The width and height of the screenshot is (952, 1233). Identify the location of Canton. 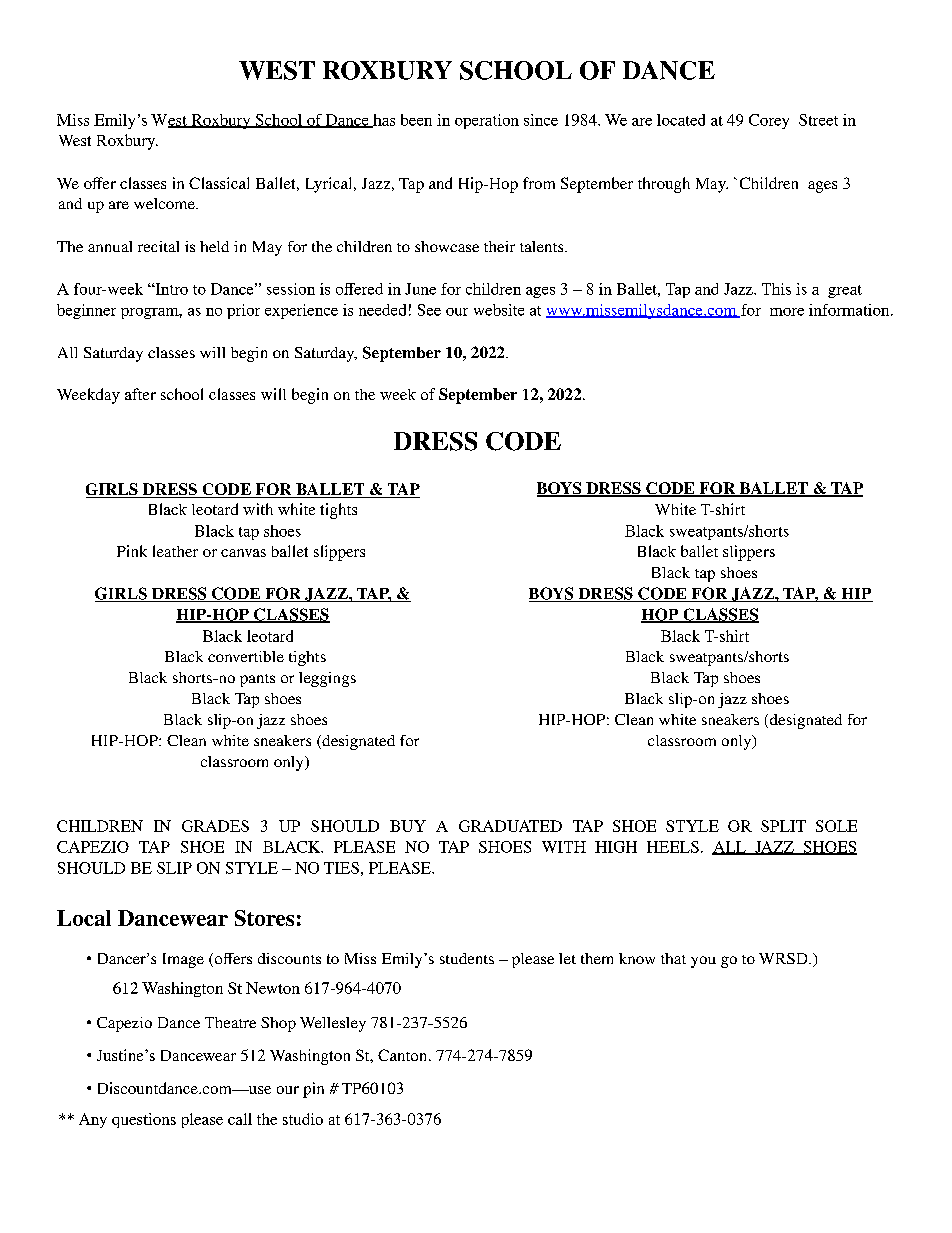
(404, 1055).
